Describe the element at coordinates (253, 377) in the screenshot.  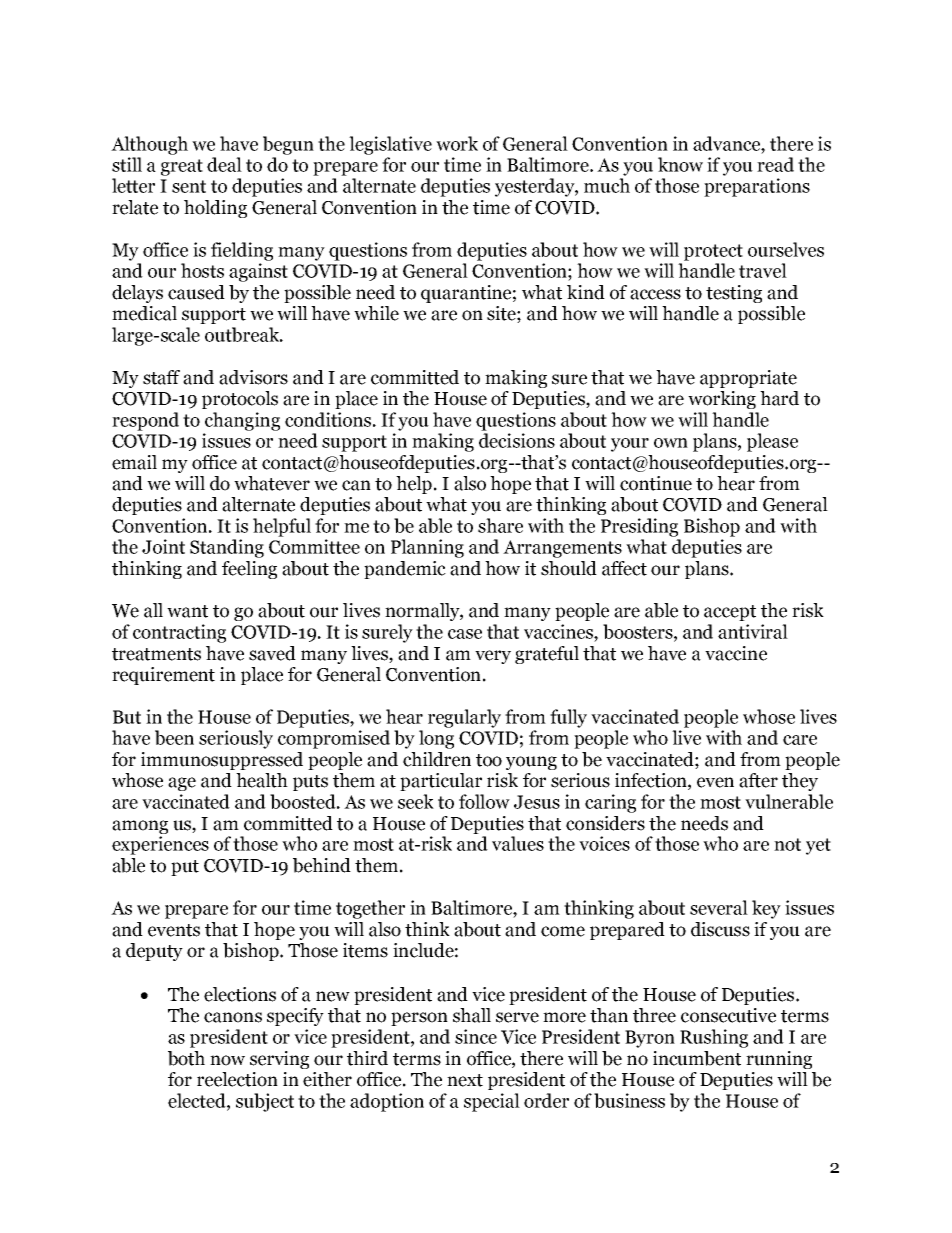
I see `advisors` at that location.
